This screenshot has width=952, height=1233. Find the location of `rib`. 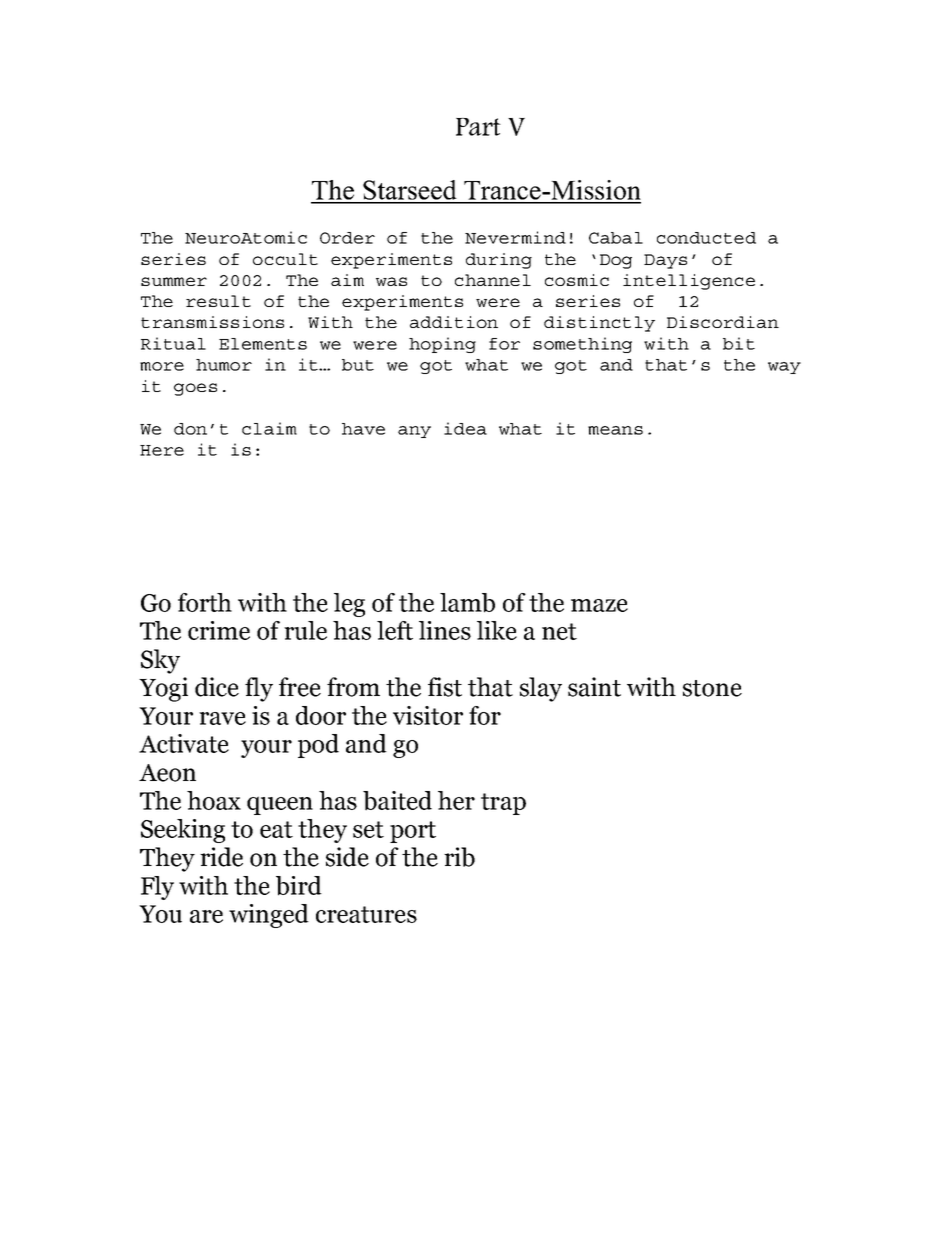

rib is located at coordinates (459, 857).
